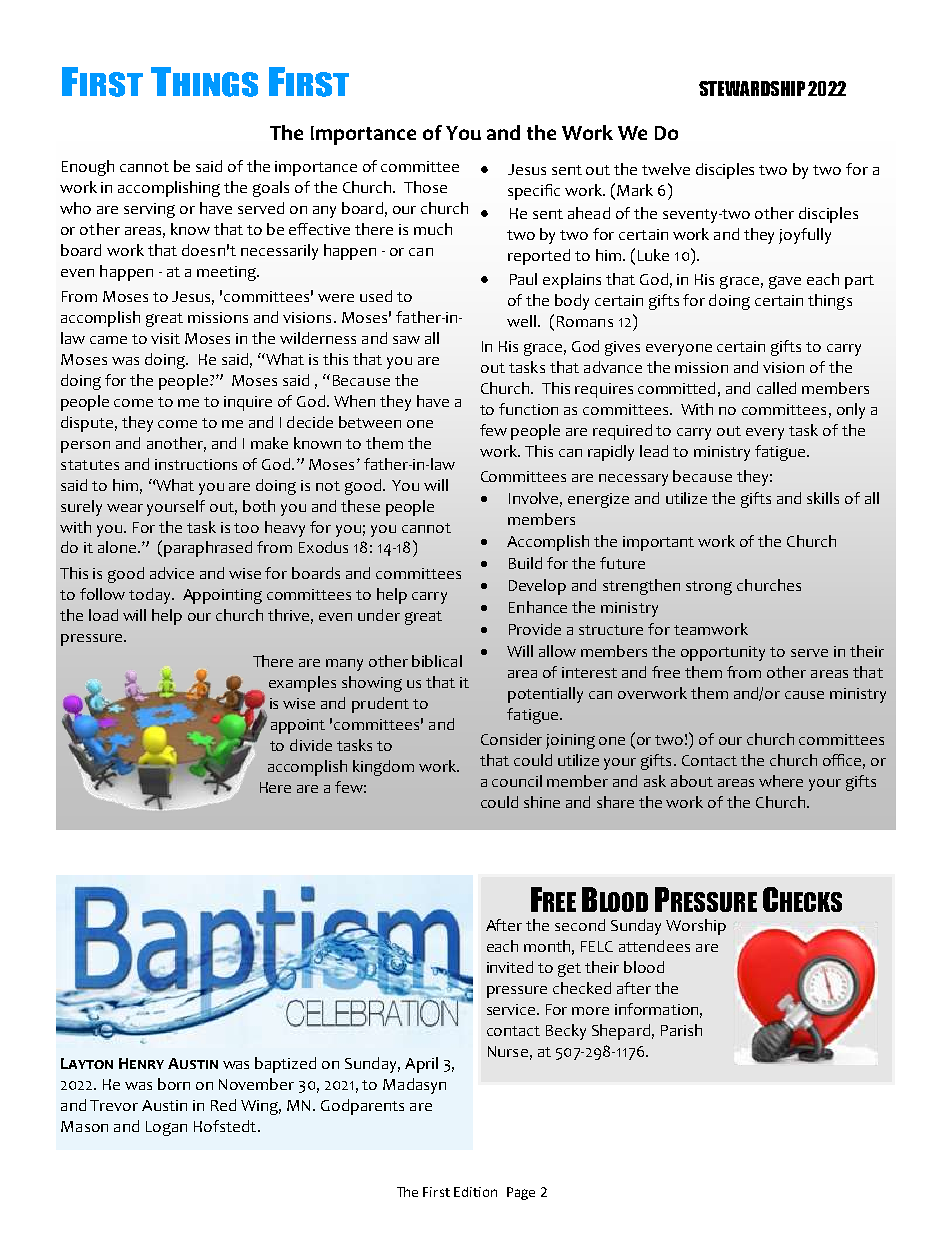  Describe the element at coordinates (692, 781) in the document. I see `about` at that location.
